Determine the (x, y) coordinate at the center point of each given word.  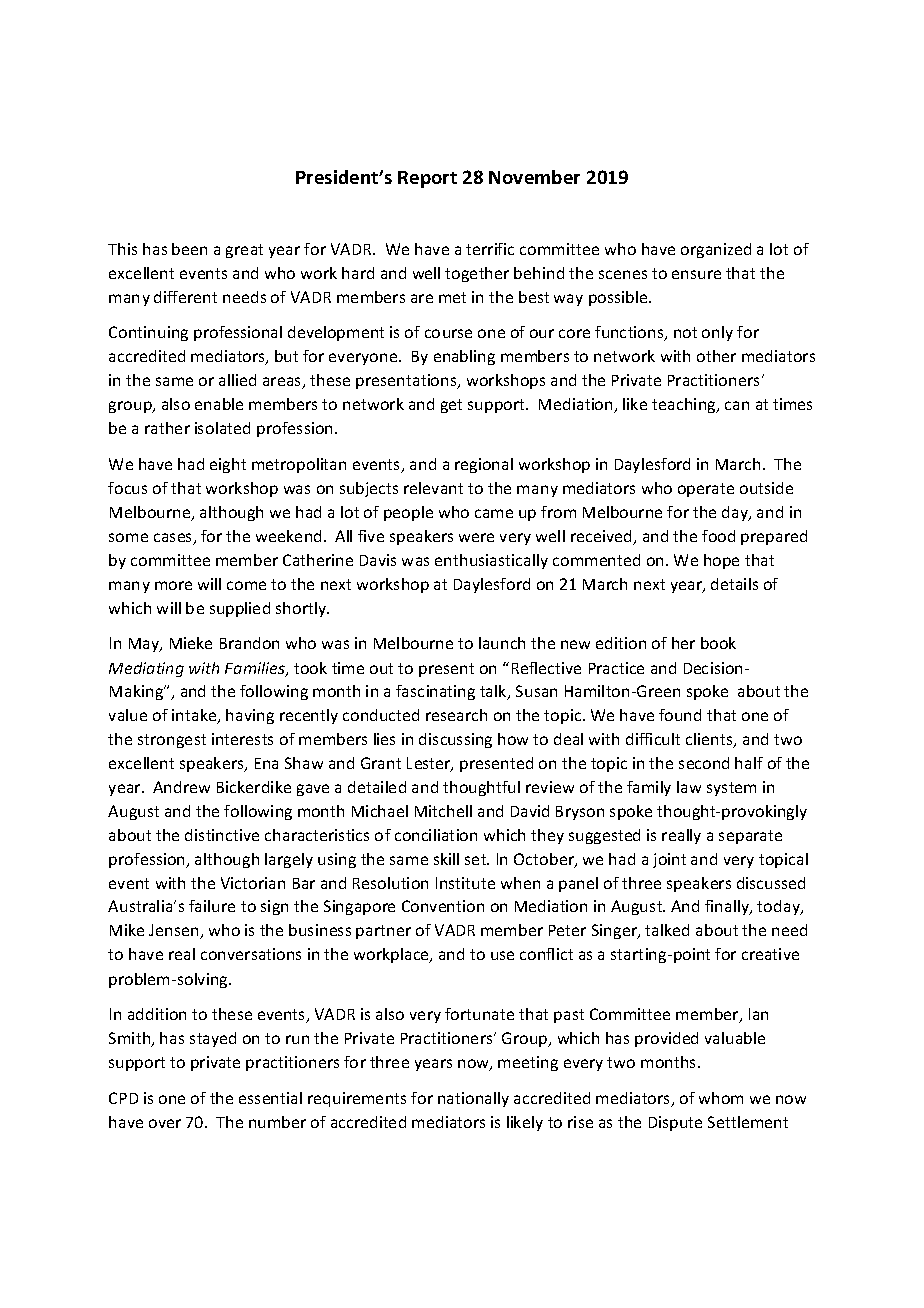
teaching (685, 405)
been (189, 249)
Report (427, 179)
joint (669, 860)
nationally (473, 1099)
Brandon (249, 643)
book (718, 643)
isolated (222, 428)
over (165, 1123)
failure (212, 906)
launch (502, 643)
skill (446, 859)
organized (716, 250)
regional (484, 465)
